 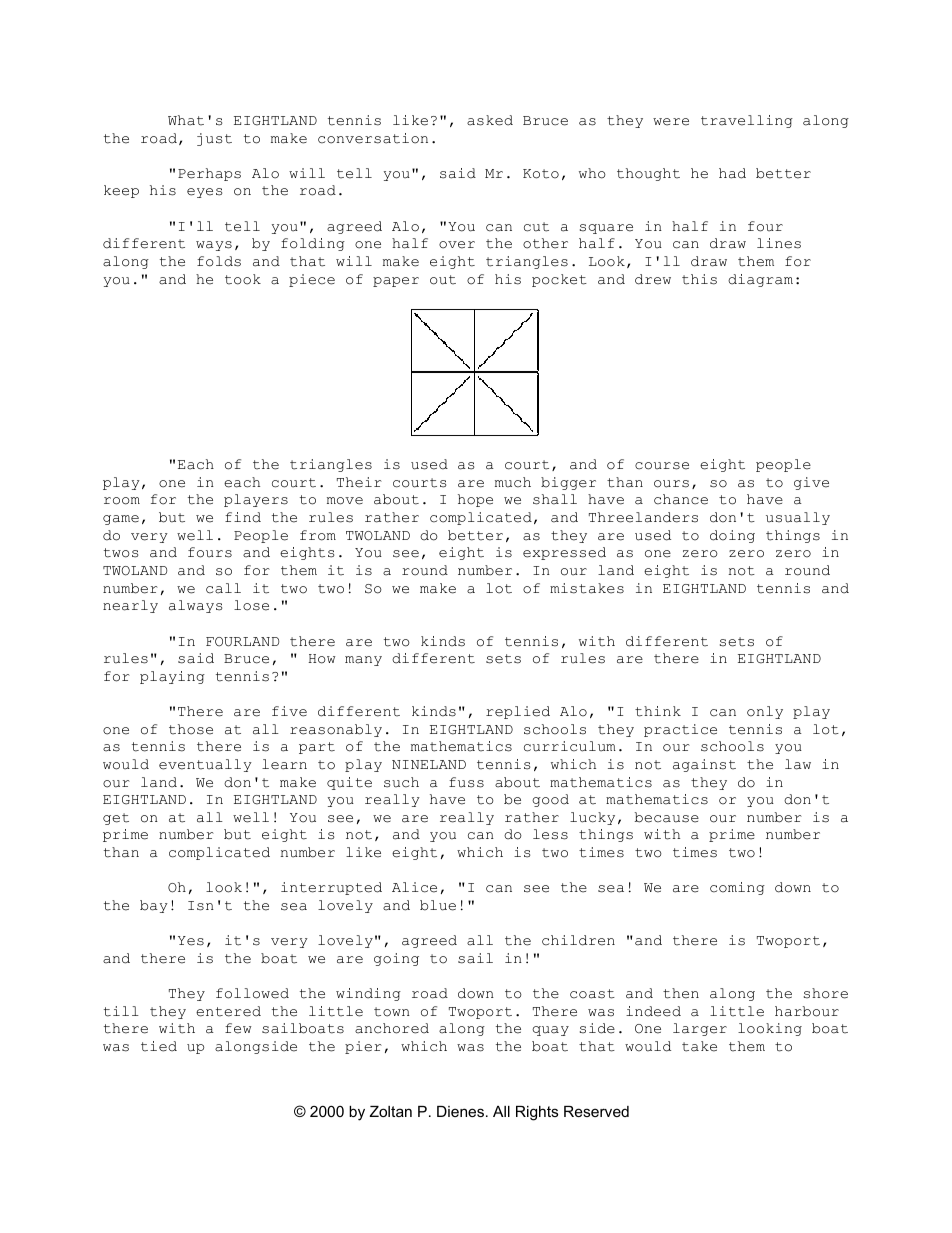 I want to click on just, so click(x=214, y=139).
